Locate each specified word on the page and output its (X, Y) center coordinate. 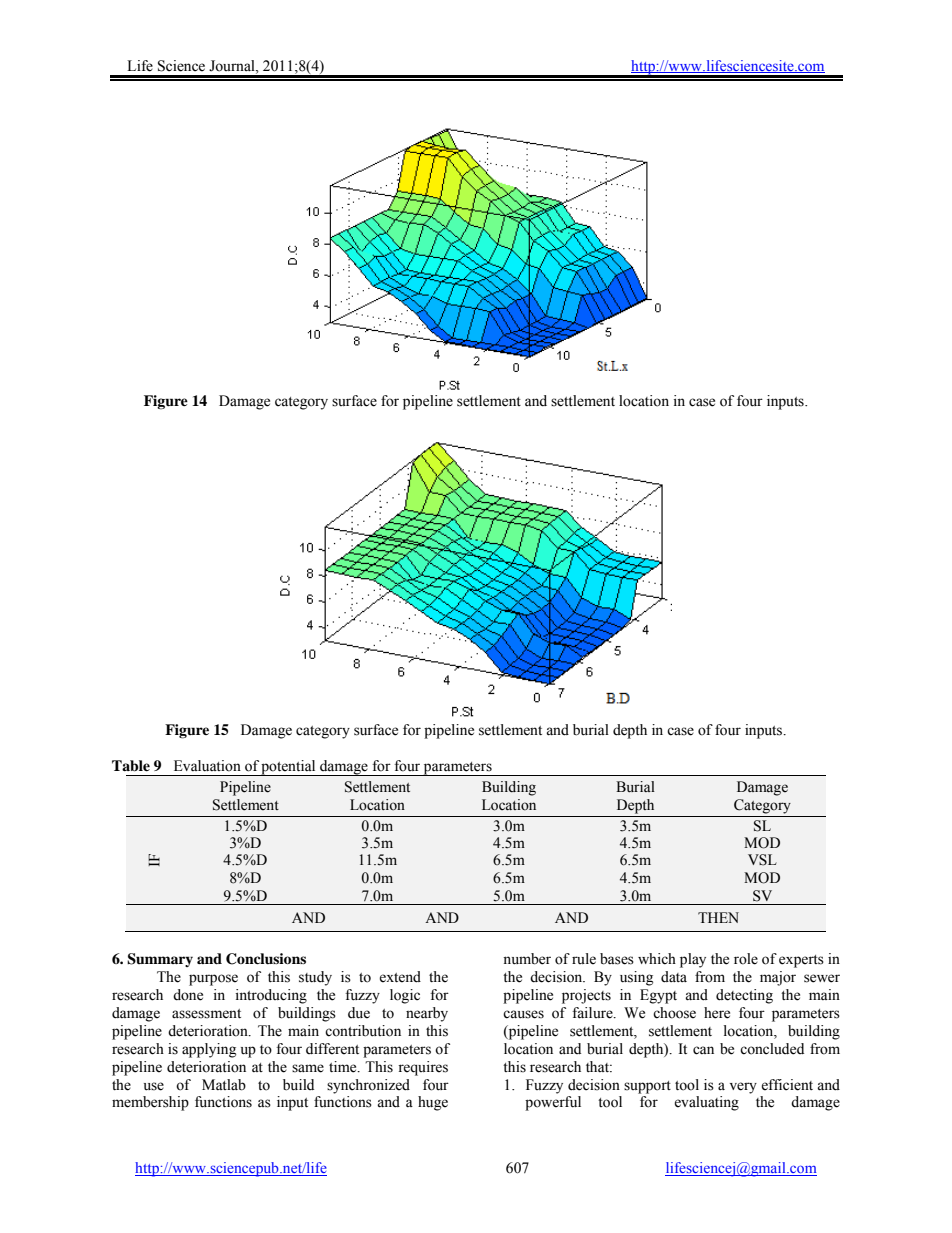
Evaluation (207, 766)
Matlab (224, 1085)
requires (423, 1068)
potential (289, 768)
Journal (233, 66)
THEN (718, 917)
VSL (762, 860)
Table (131, 766)
